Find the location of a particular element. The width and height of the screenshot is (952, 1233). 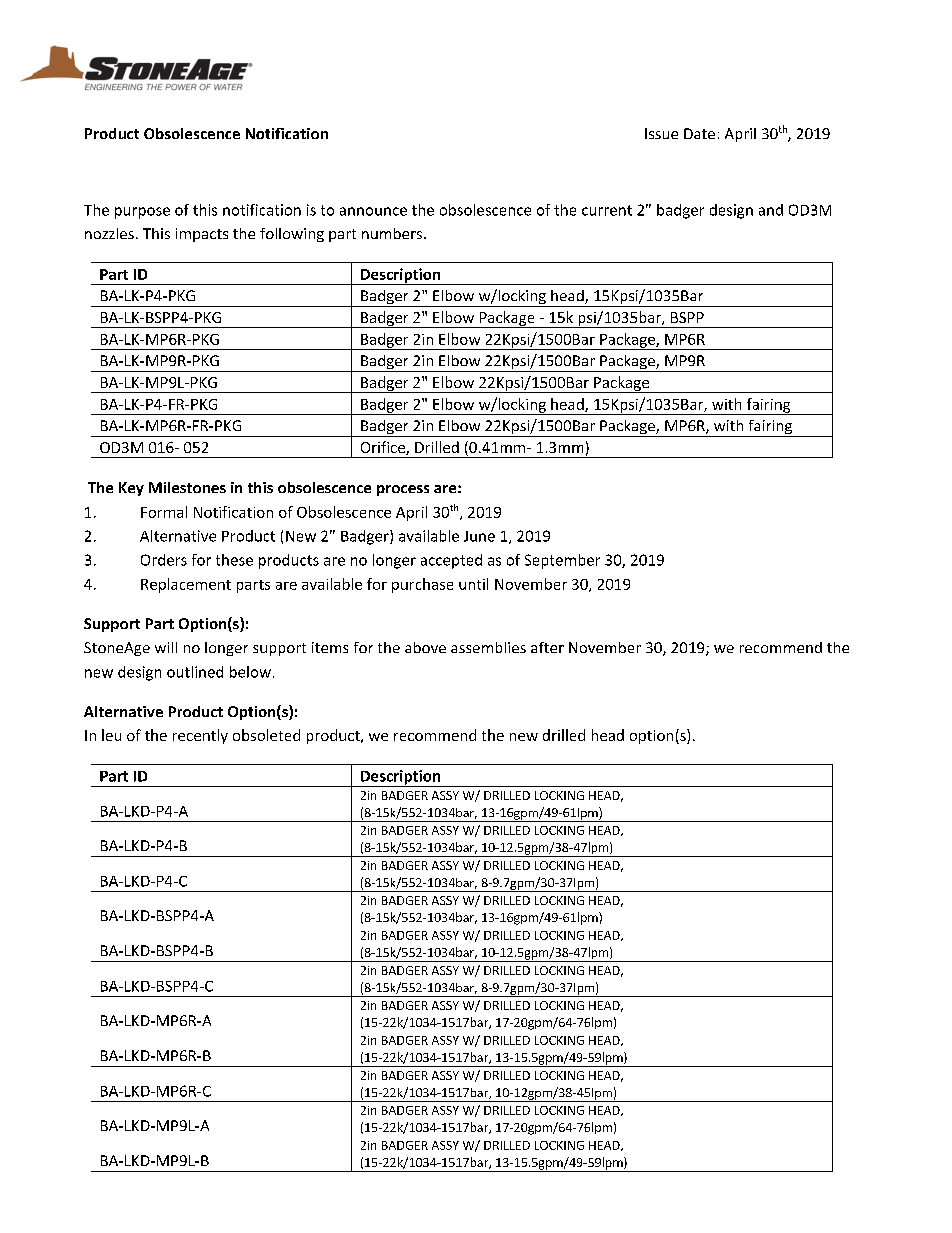

September is located at coordinates (562, 561).
